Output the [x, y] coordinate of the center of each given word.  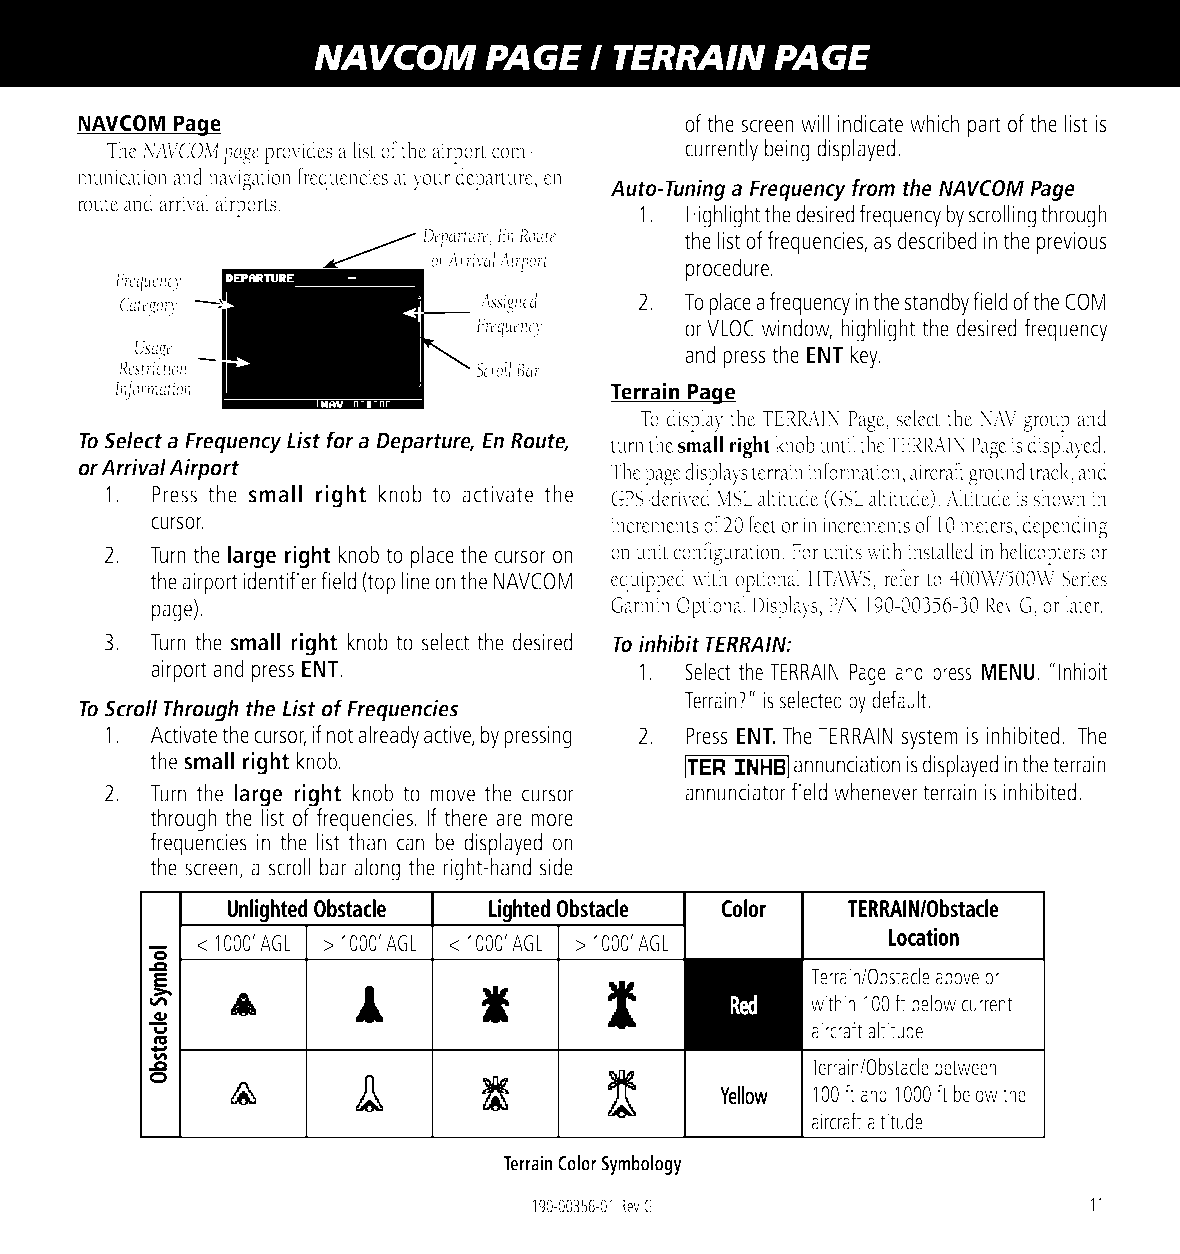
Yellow [744, 1095]
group [1046, 423]
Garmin [641, 605]
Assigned [509, 303]
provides [298, 152]
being [787, 150]
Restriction [153, 367]
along [377, 869]
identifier [280, 580]
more [552, 820]
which [934, 123]
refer [902, 578]
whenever [875, 792]
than [367, 842]
